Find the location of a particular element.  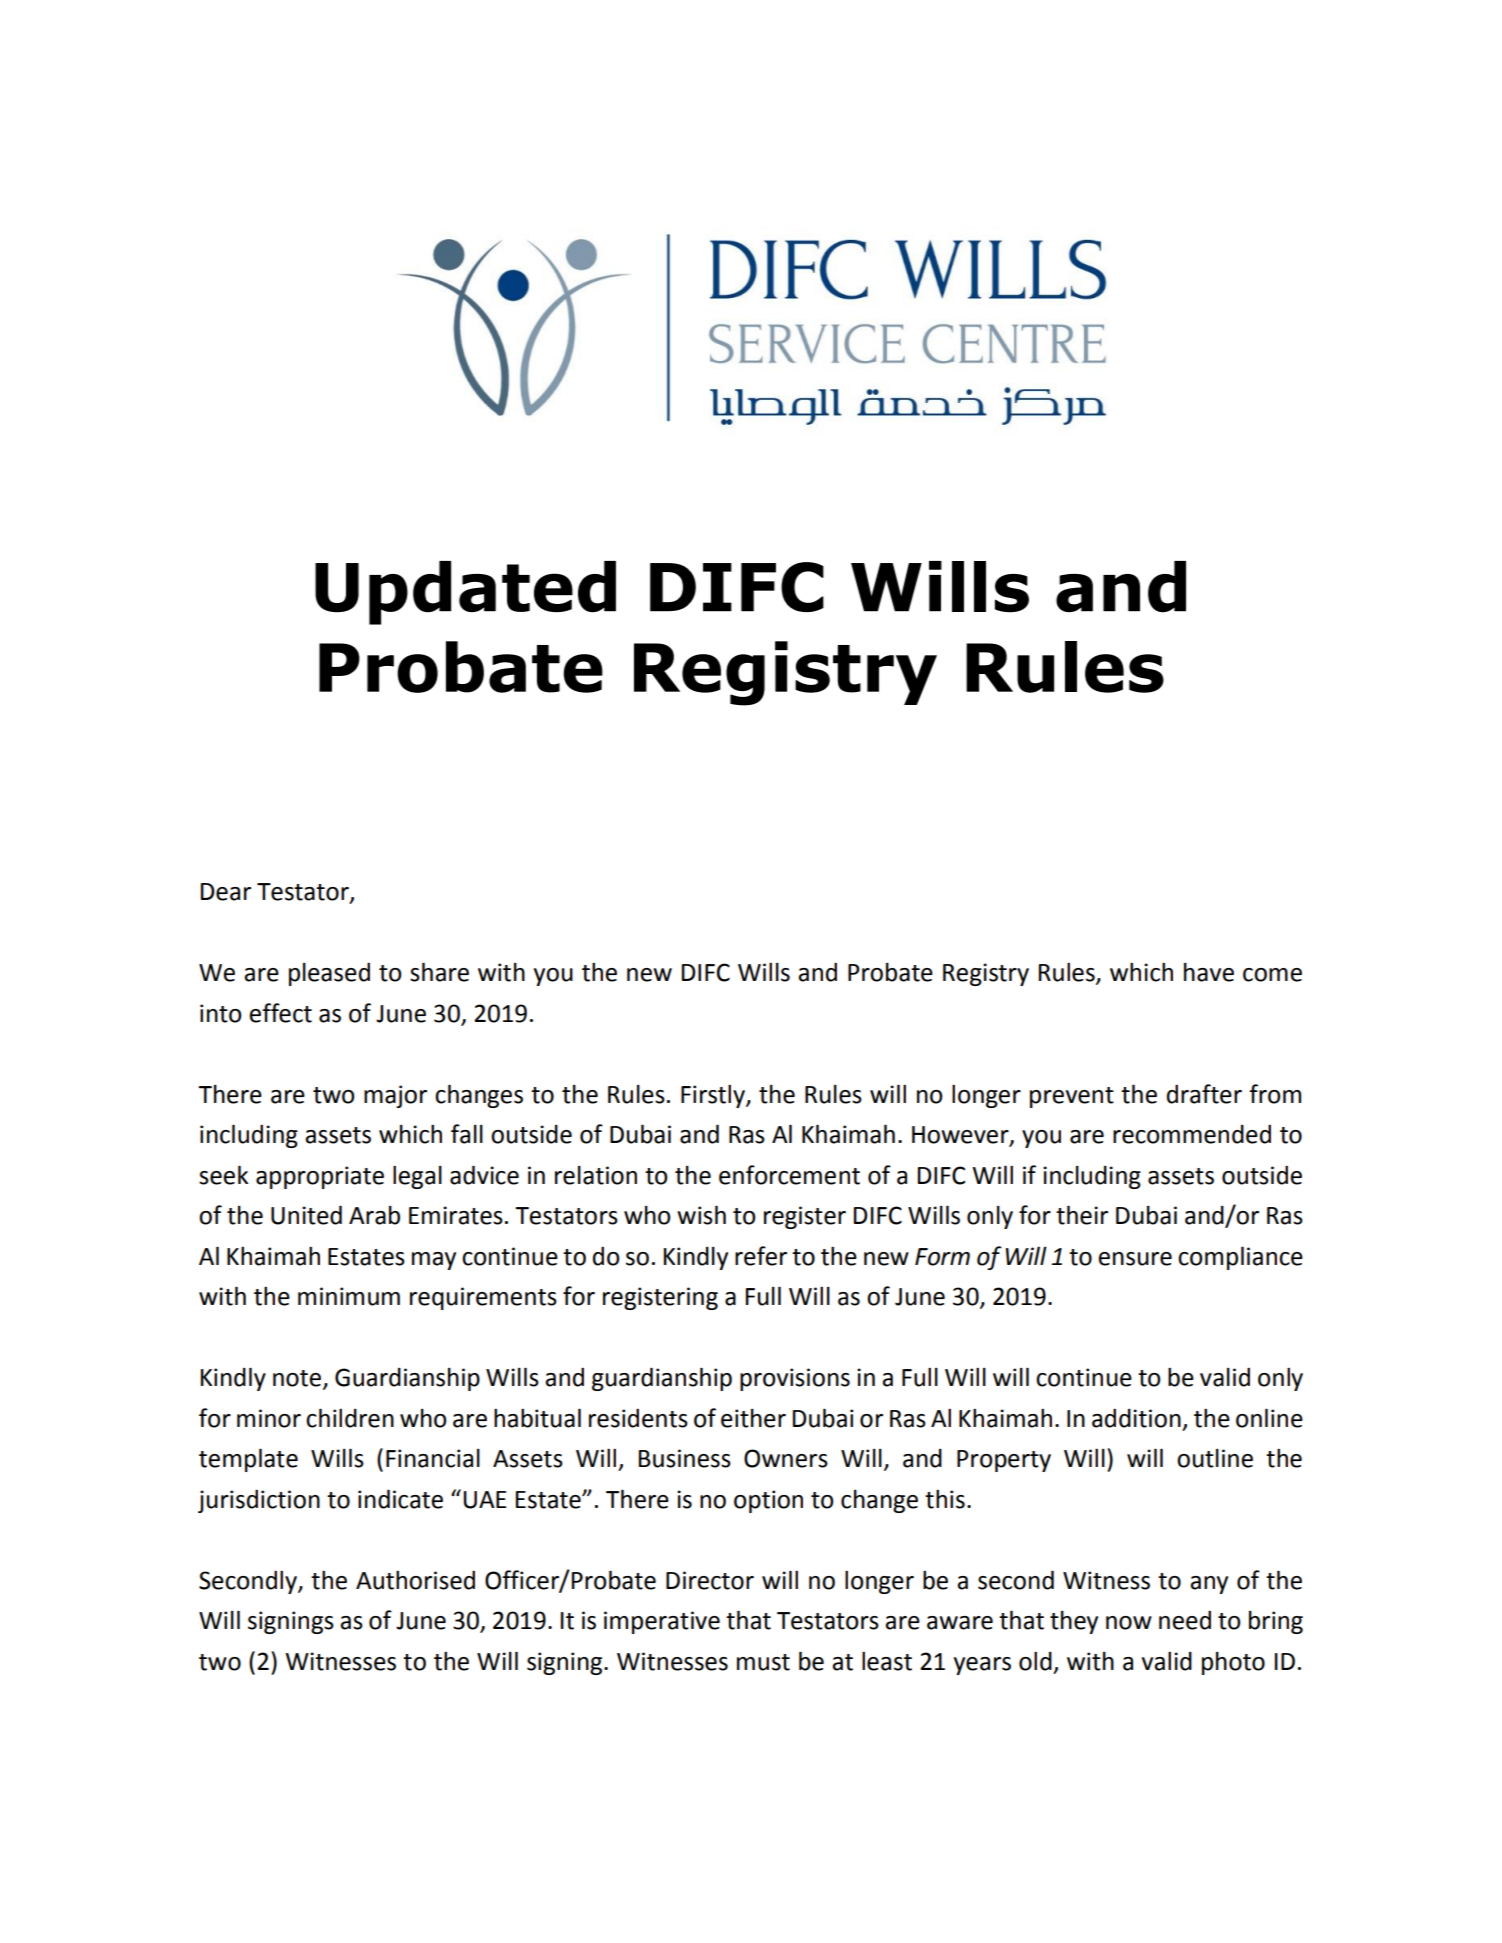

now is located at coordinates (1129, 1623).
